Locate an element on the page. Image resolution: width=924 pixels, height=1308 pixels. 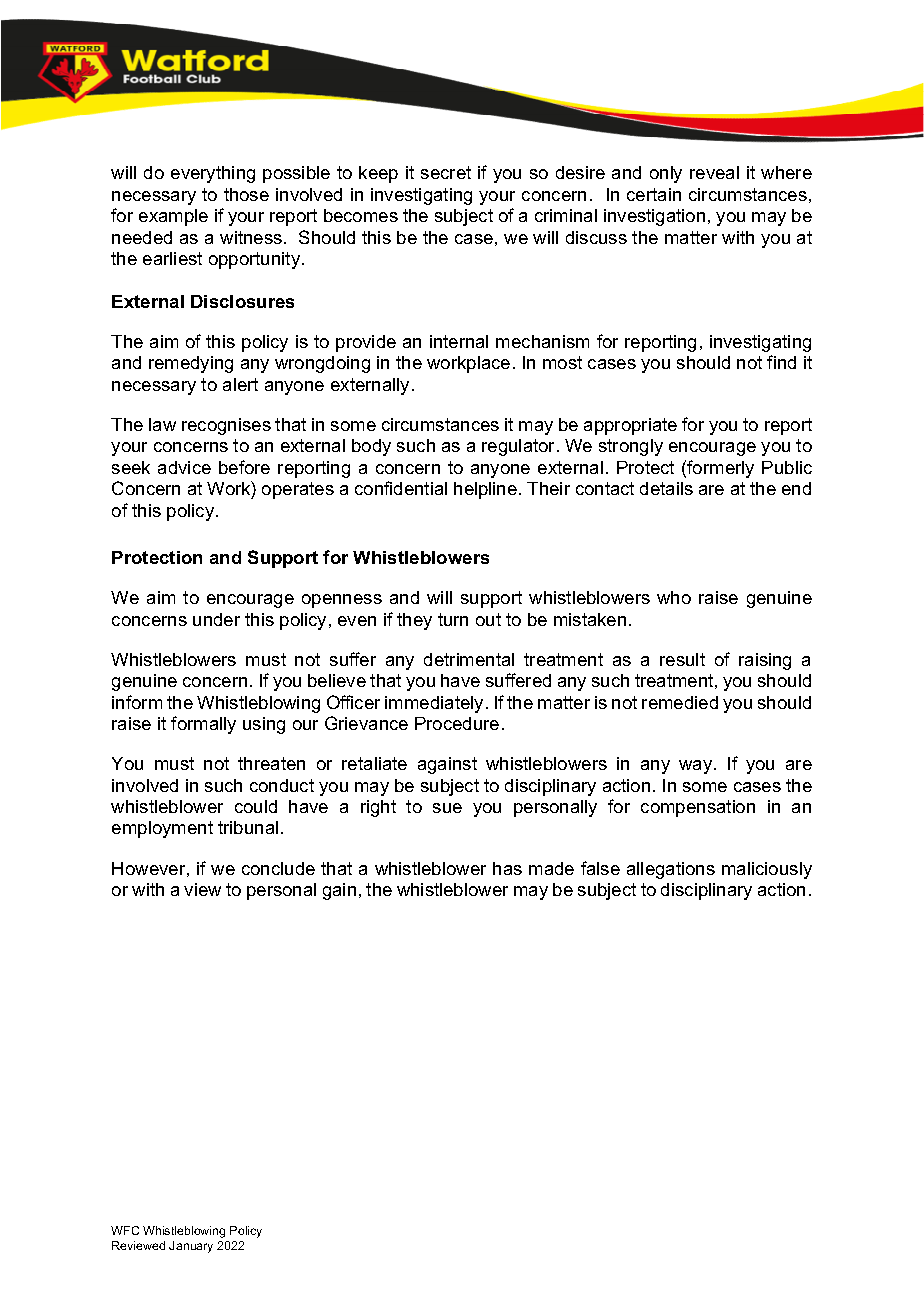
allegations is located at coordinates (671, 870).
